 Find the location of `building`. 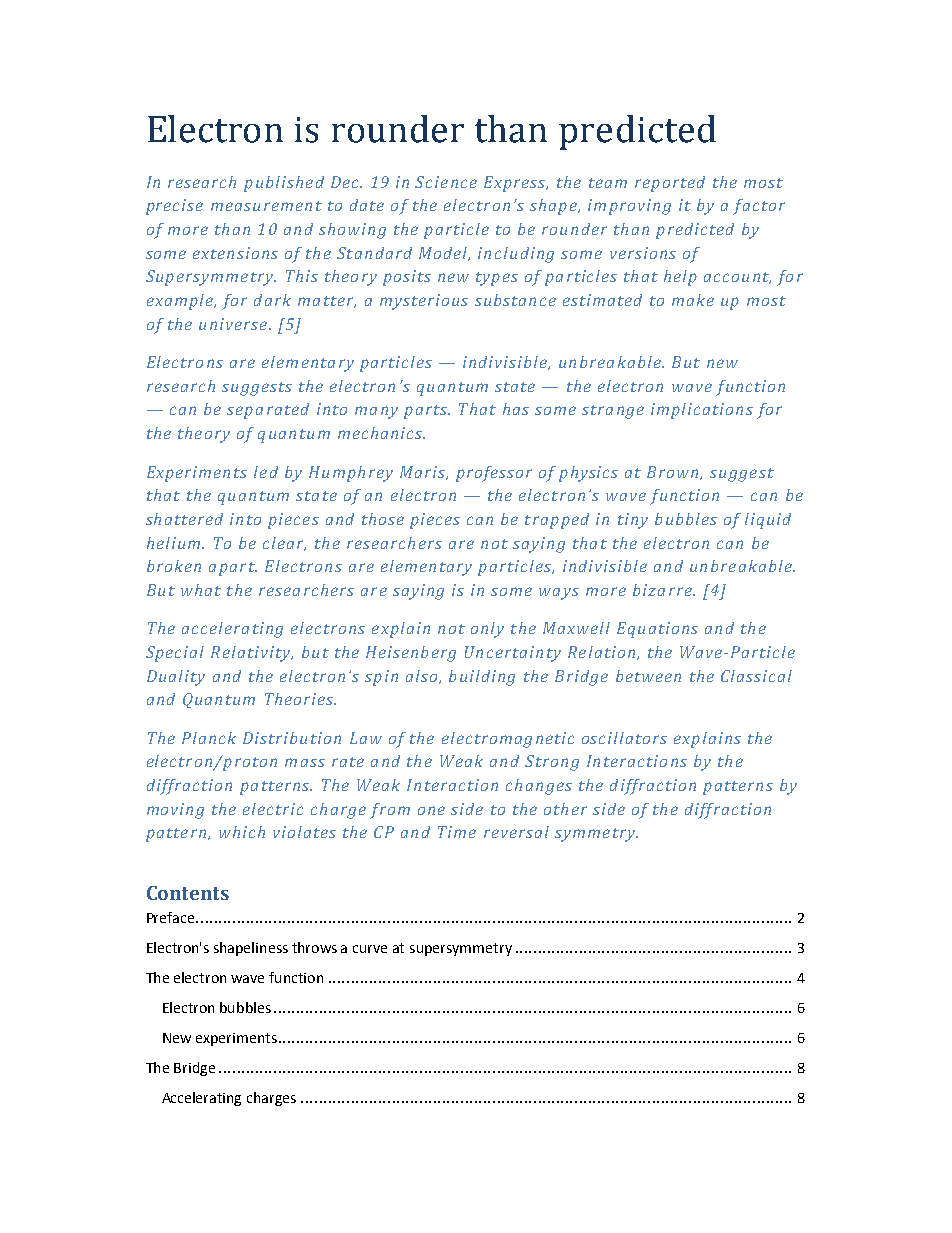

building is located at coordinates (482, 678).
